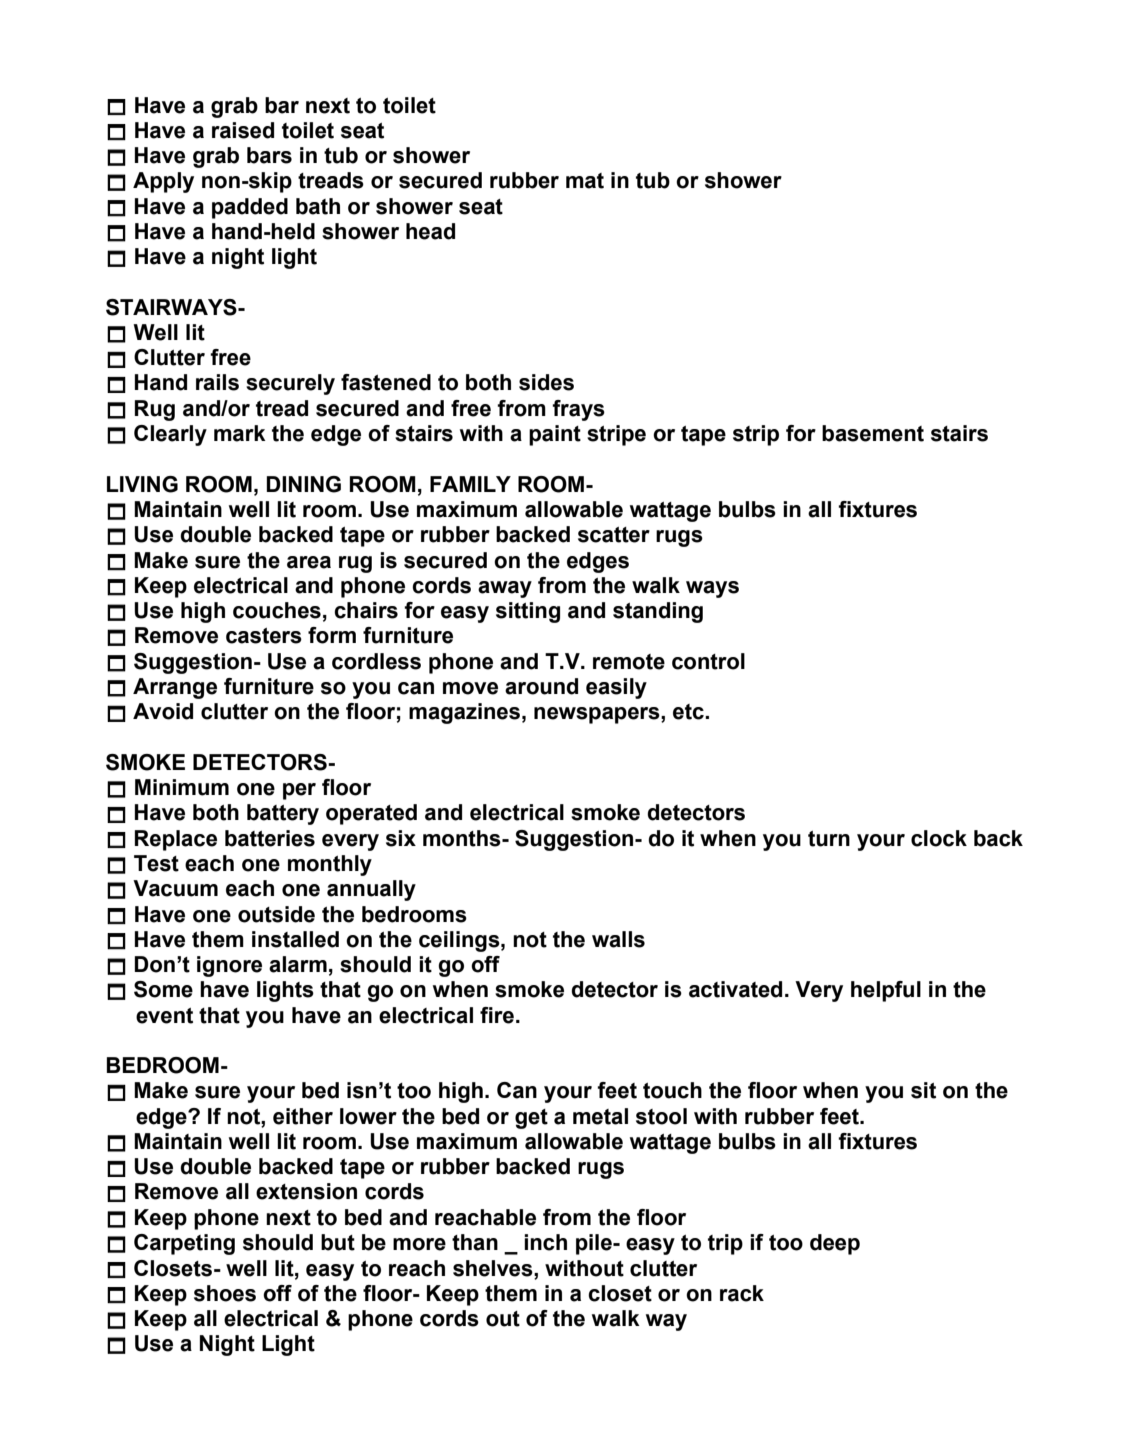 This document has width=1121, height=1451. Describe the element at coordinates (225, 1293) in the document. I see `shoes` at that location.
